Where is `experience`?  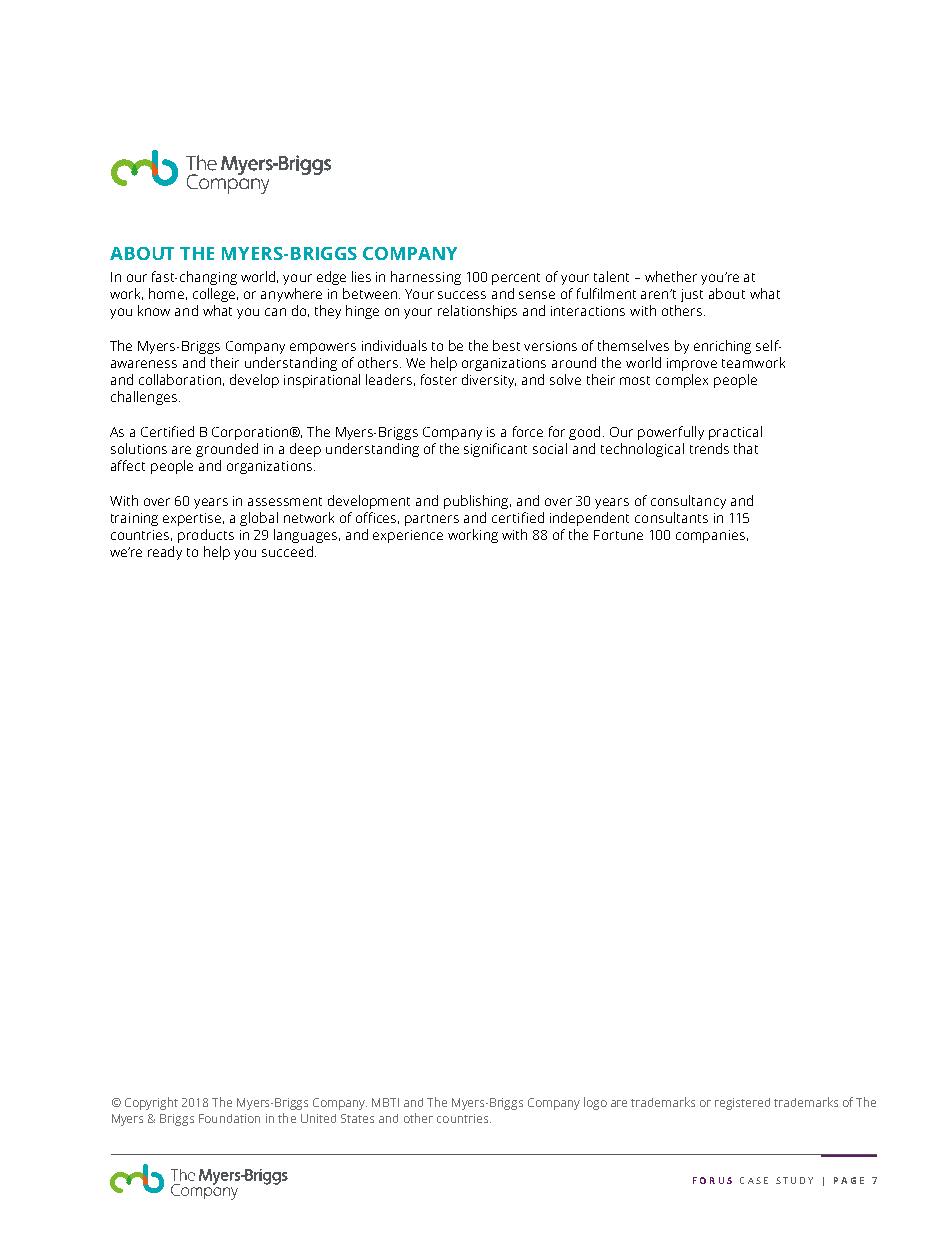
experience is located at coordinates (408, 536).
